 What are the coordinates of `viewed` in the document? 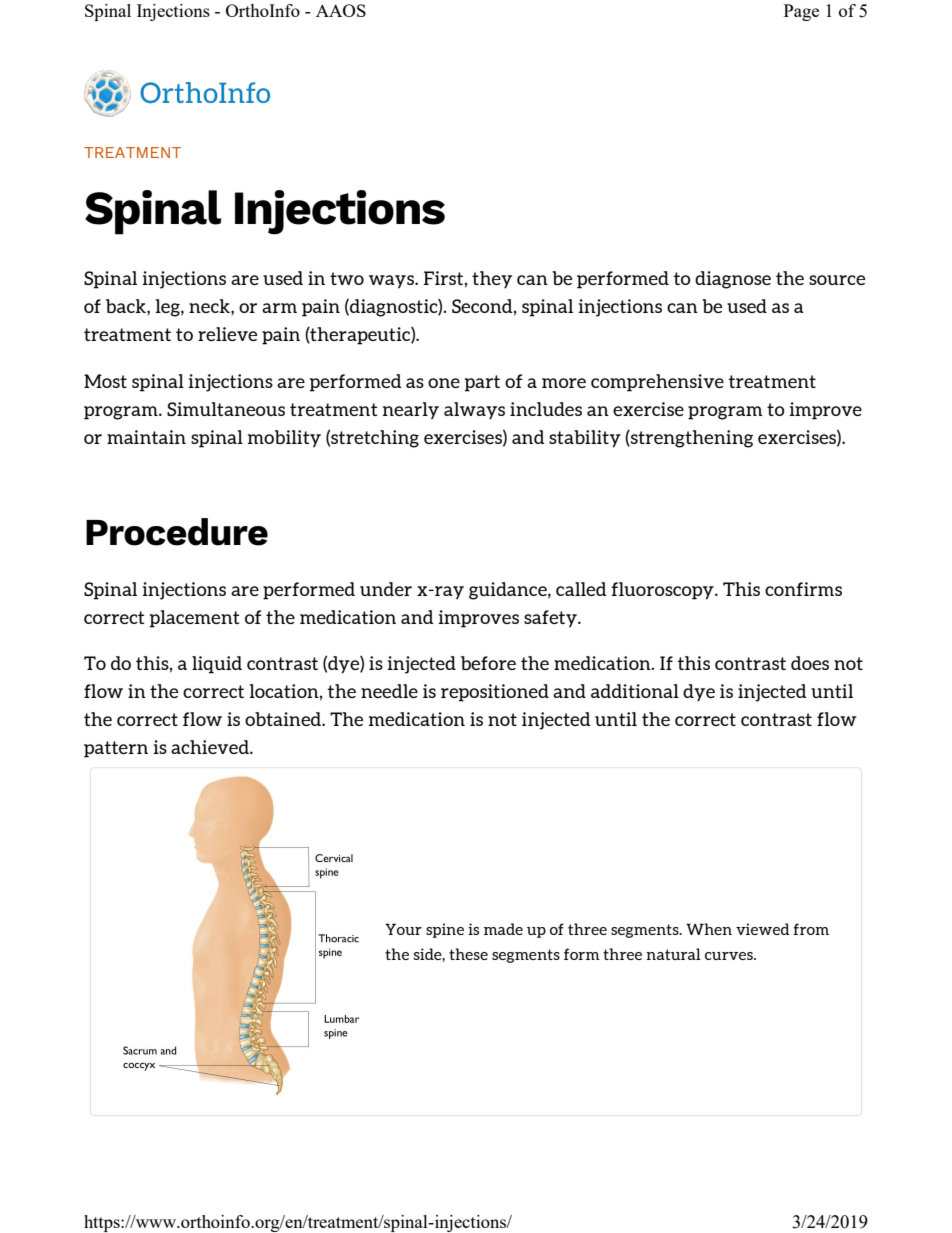 It's located at (762, 929).
